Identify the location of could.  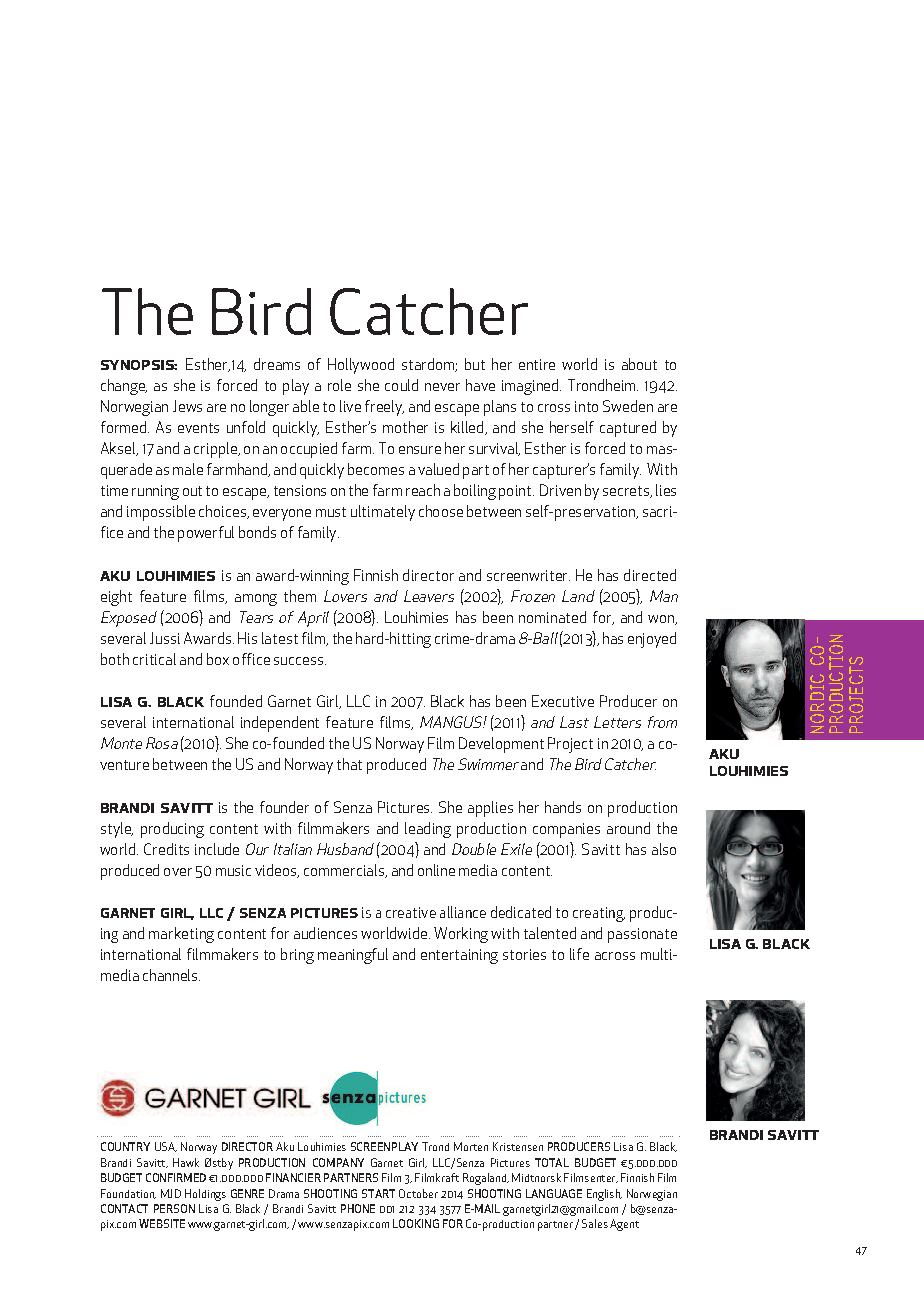
(401, 385).
